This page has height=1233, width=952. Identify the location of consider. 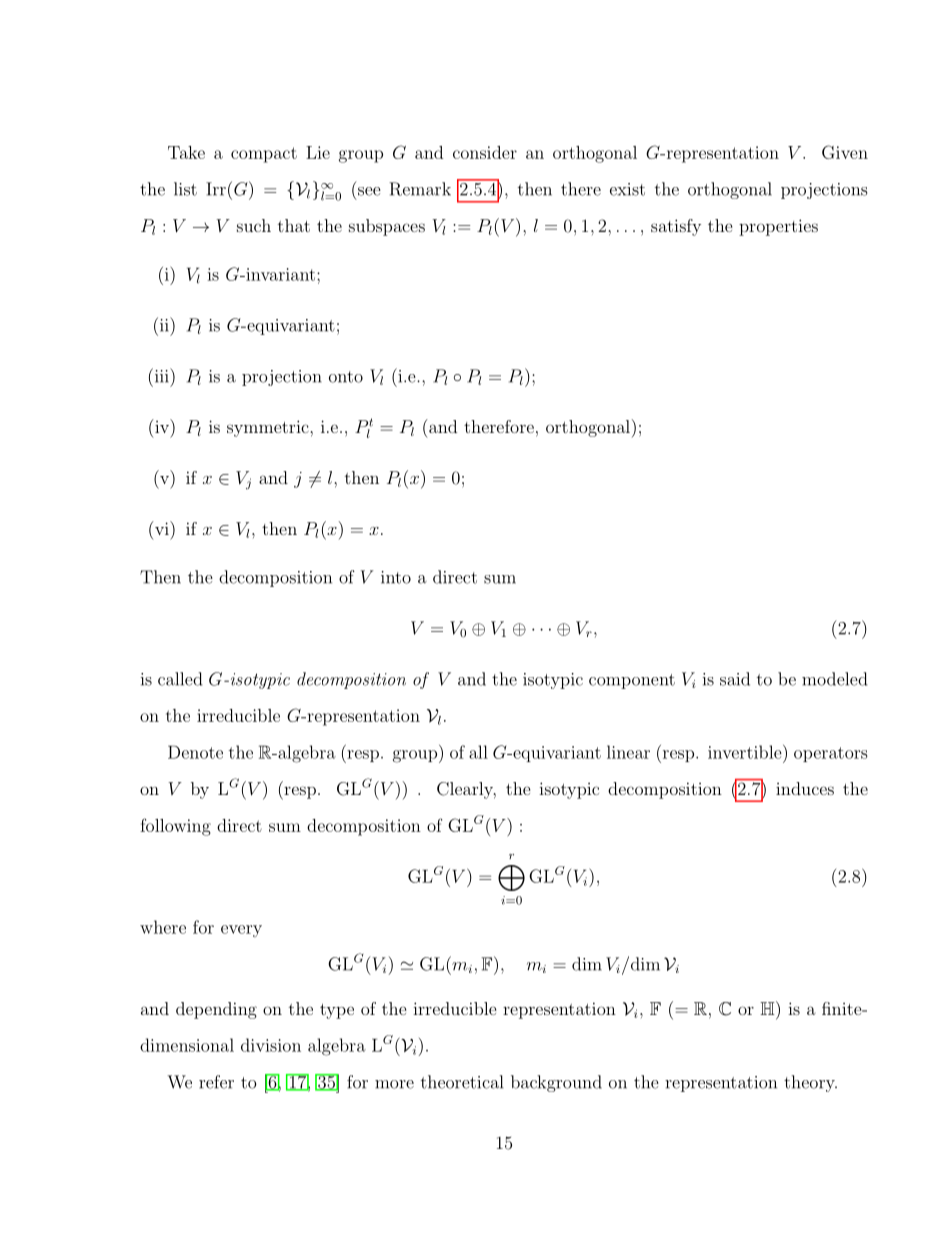
(485, 152).
